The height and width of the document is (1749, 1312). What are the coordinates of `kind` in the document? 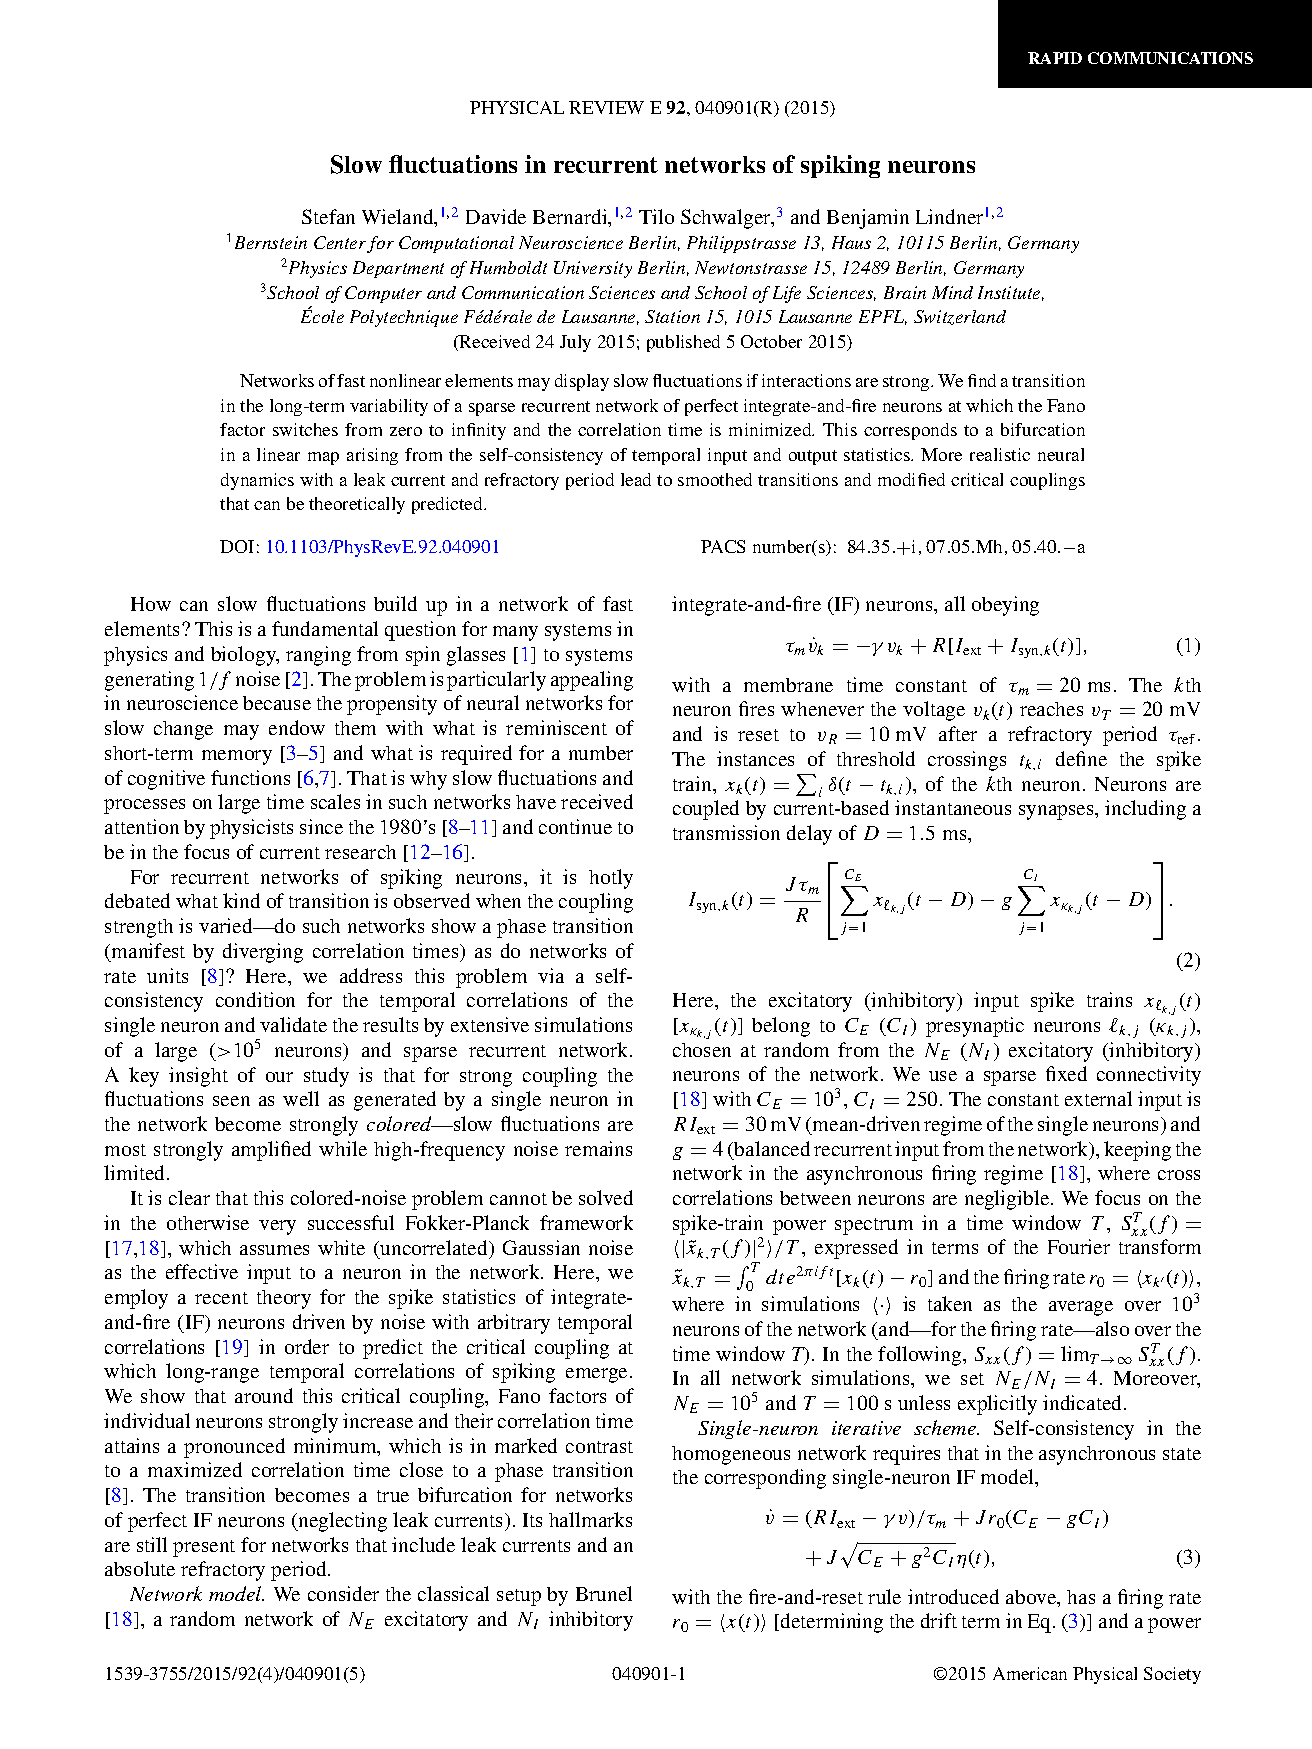 It's located at (241, 900).
